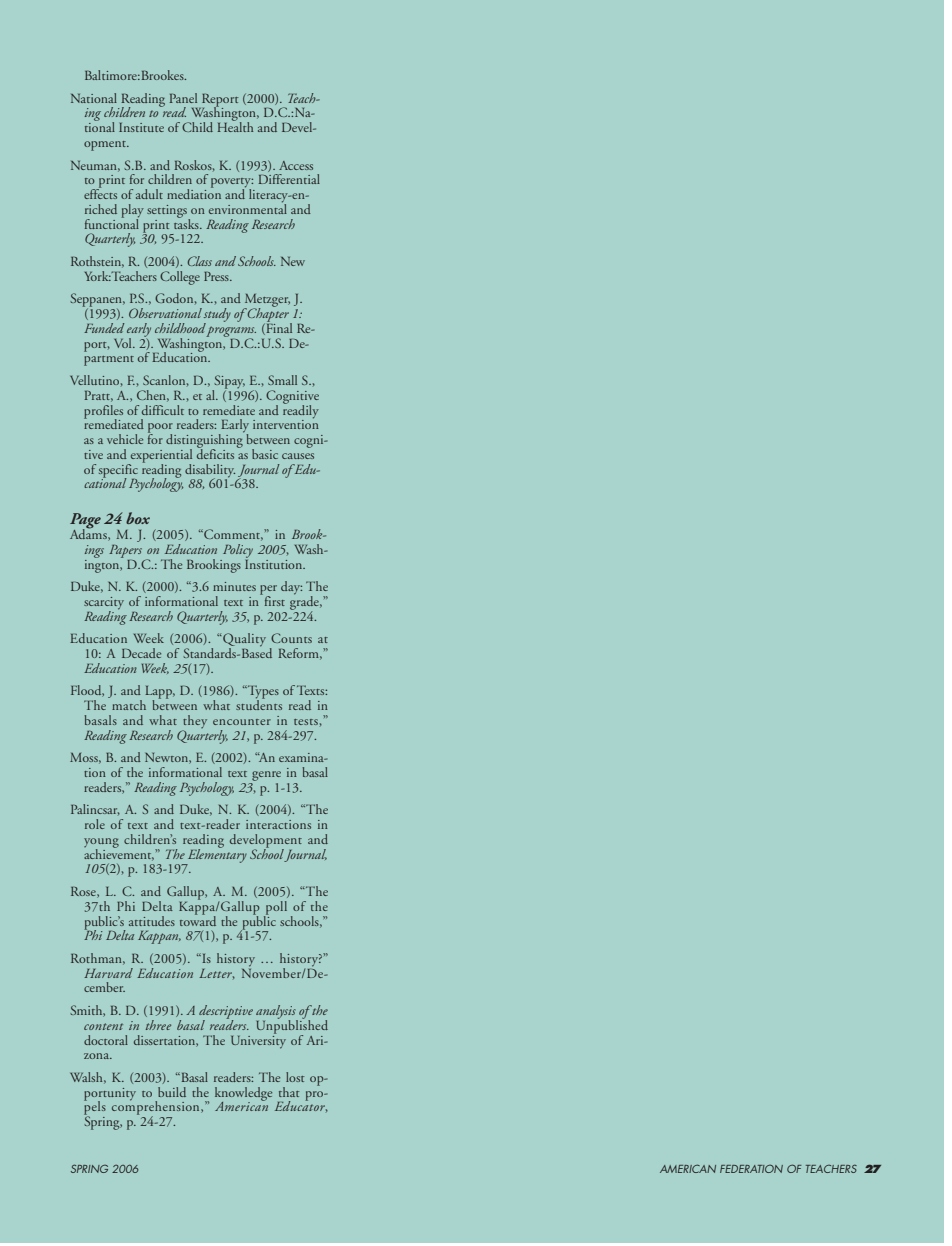 This document has width=952, height=1246. What do you see at coordinates (100, 193) in the document?
I see `effects` at bounding box center [100, 193].
